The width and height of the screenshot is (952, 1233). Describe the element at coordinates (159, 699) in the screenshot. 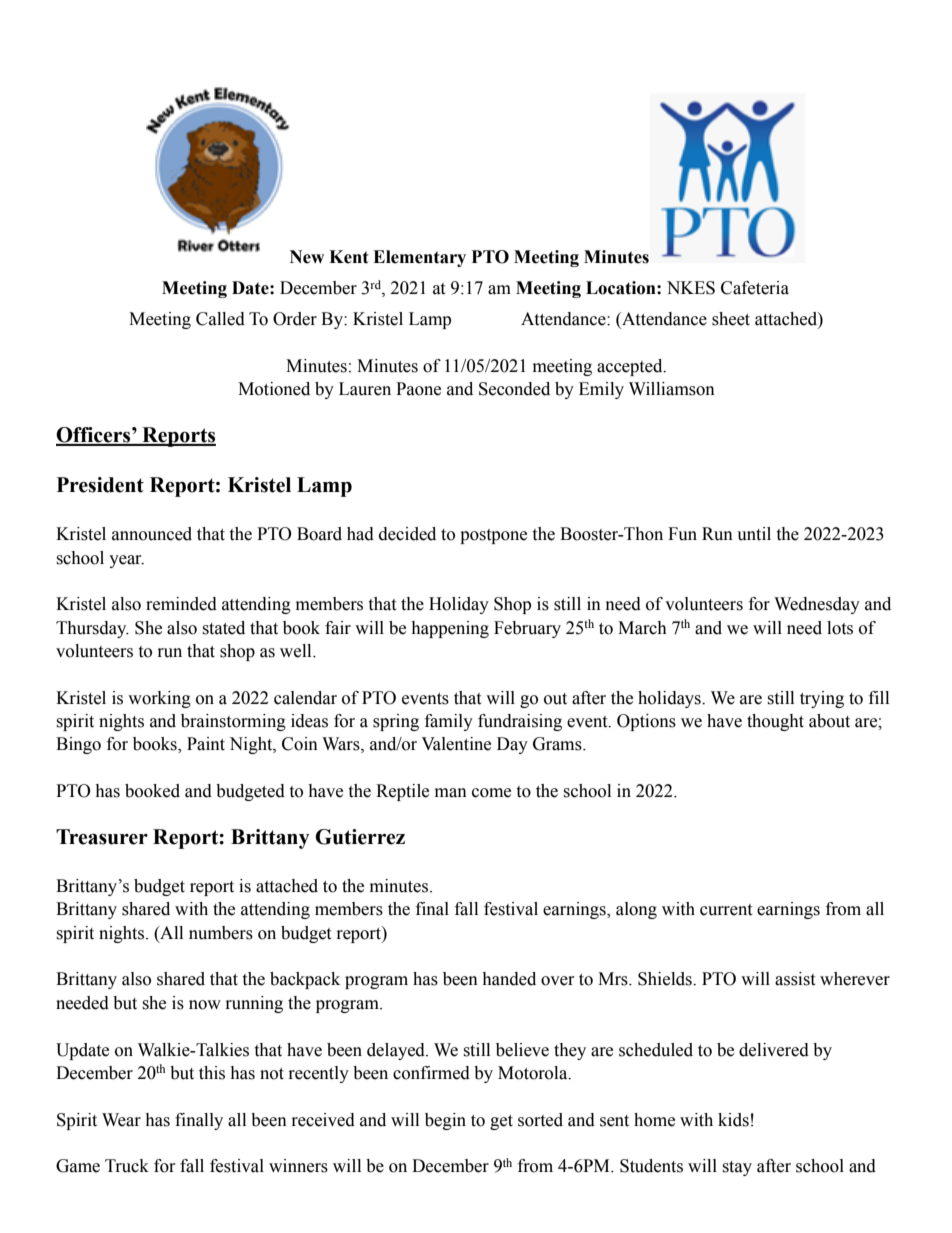

I see `working` at that location.
